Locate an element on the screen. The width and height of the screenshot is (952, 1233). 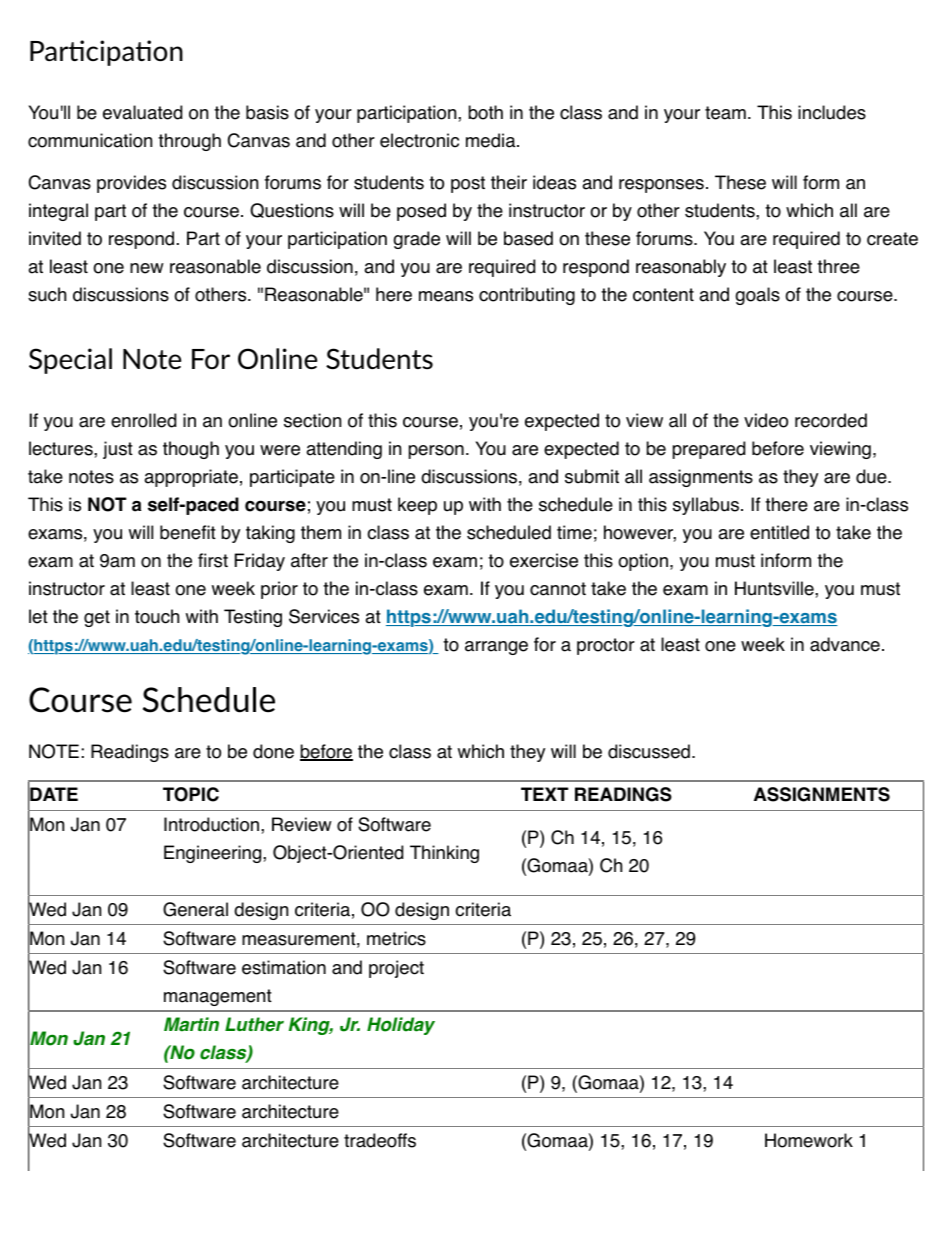
arrange is located at coordinates (496, 648).
